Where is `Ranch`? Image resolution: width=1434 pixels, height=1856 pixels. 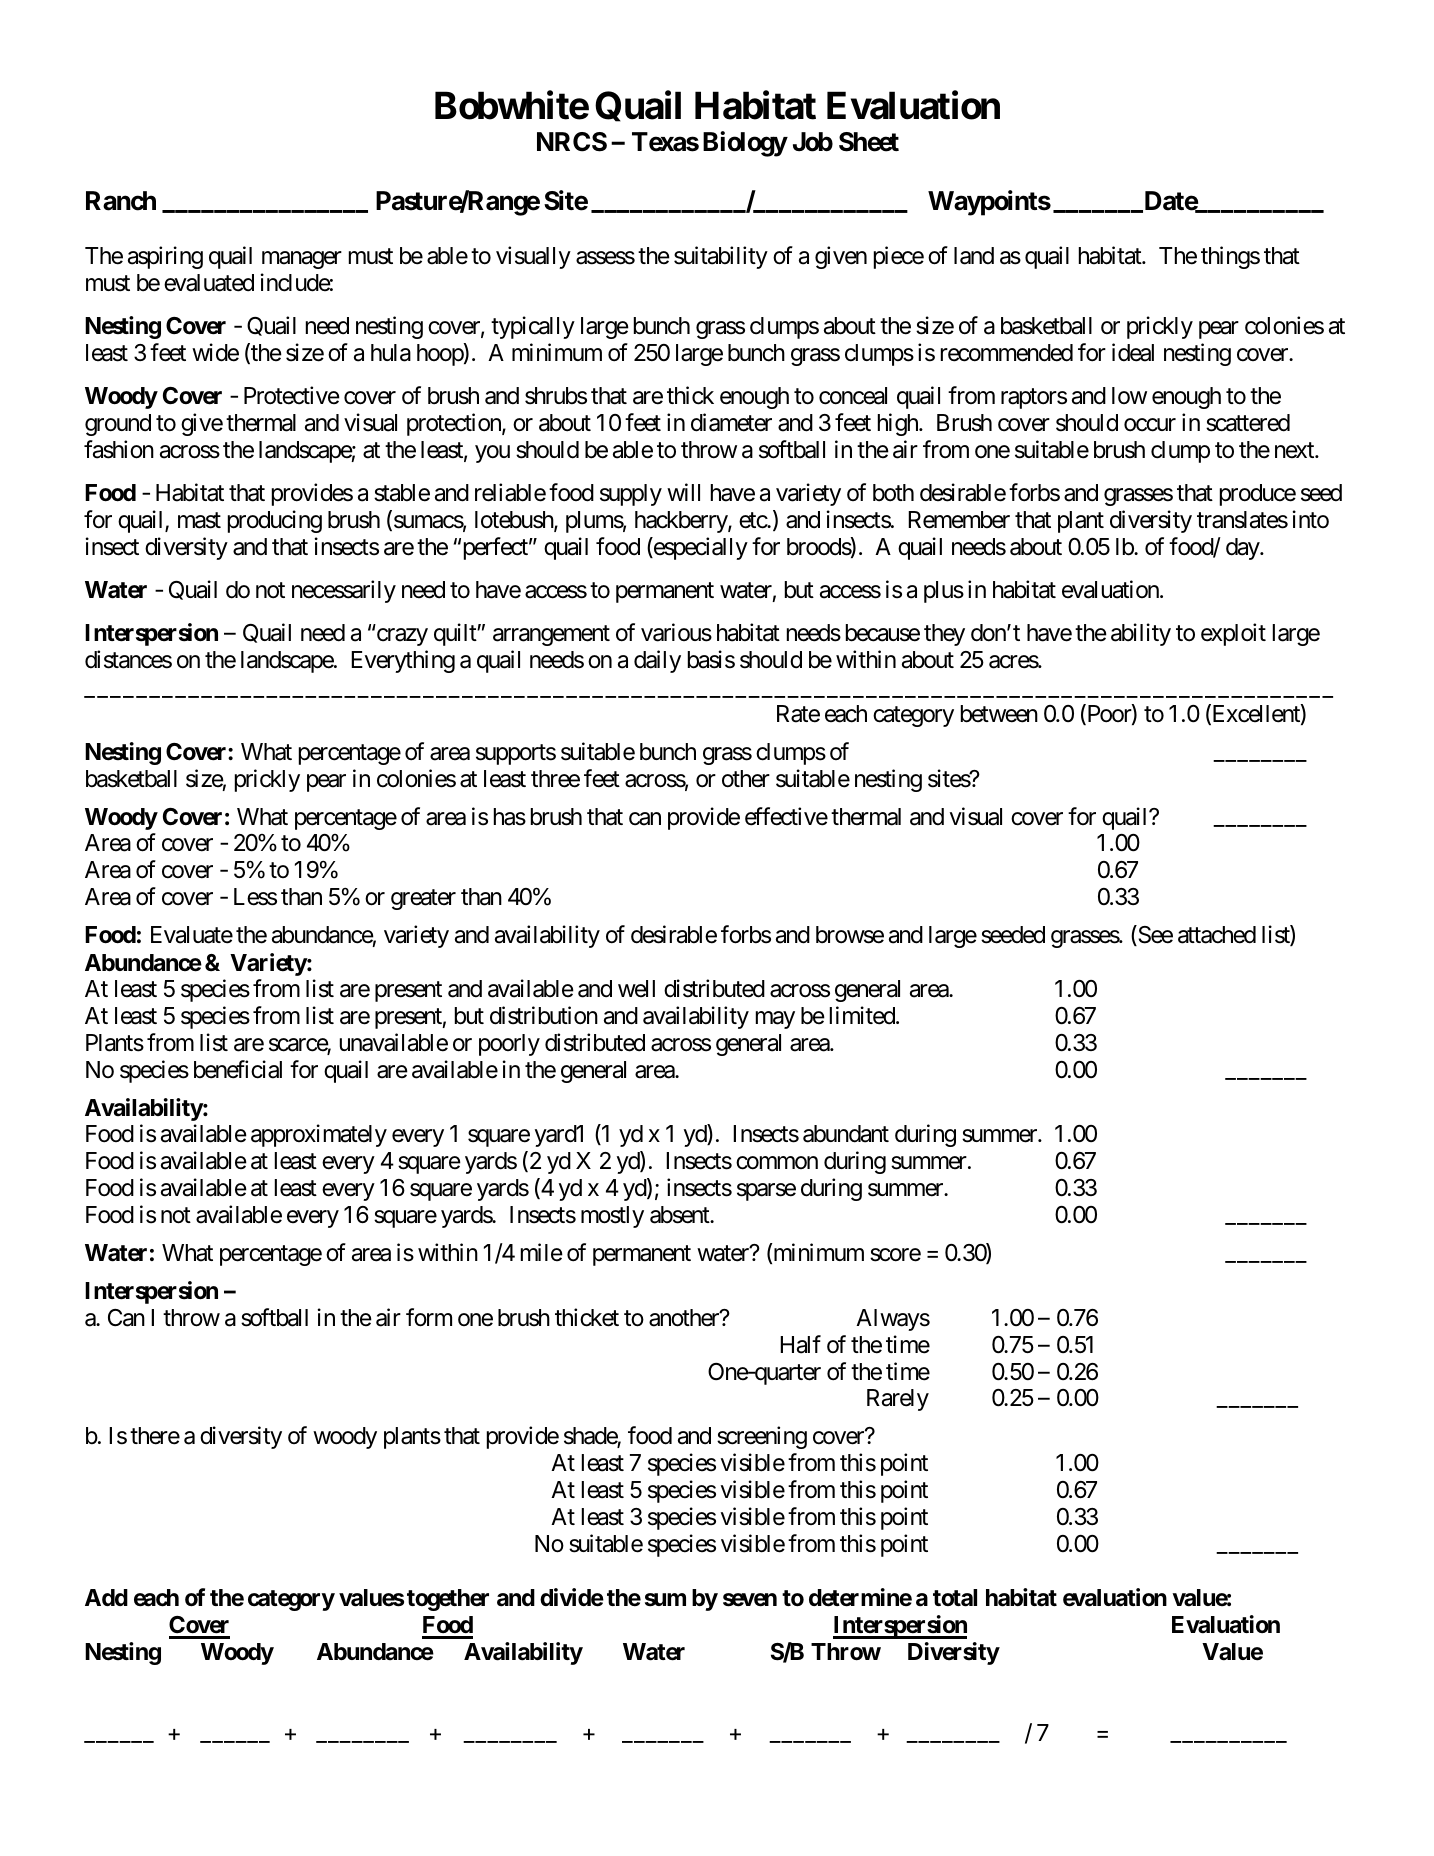 Ranch is located at coordinates (121, 201).
